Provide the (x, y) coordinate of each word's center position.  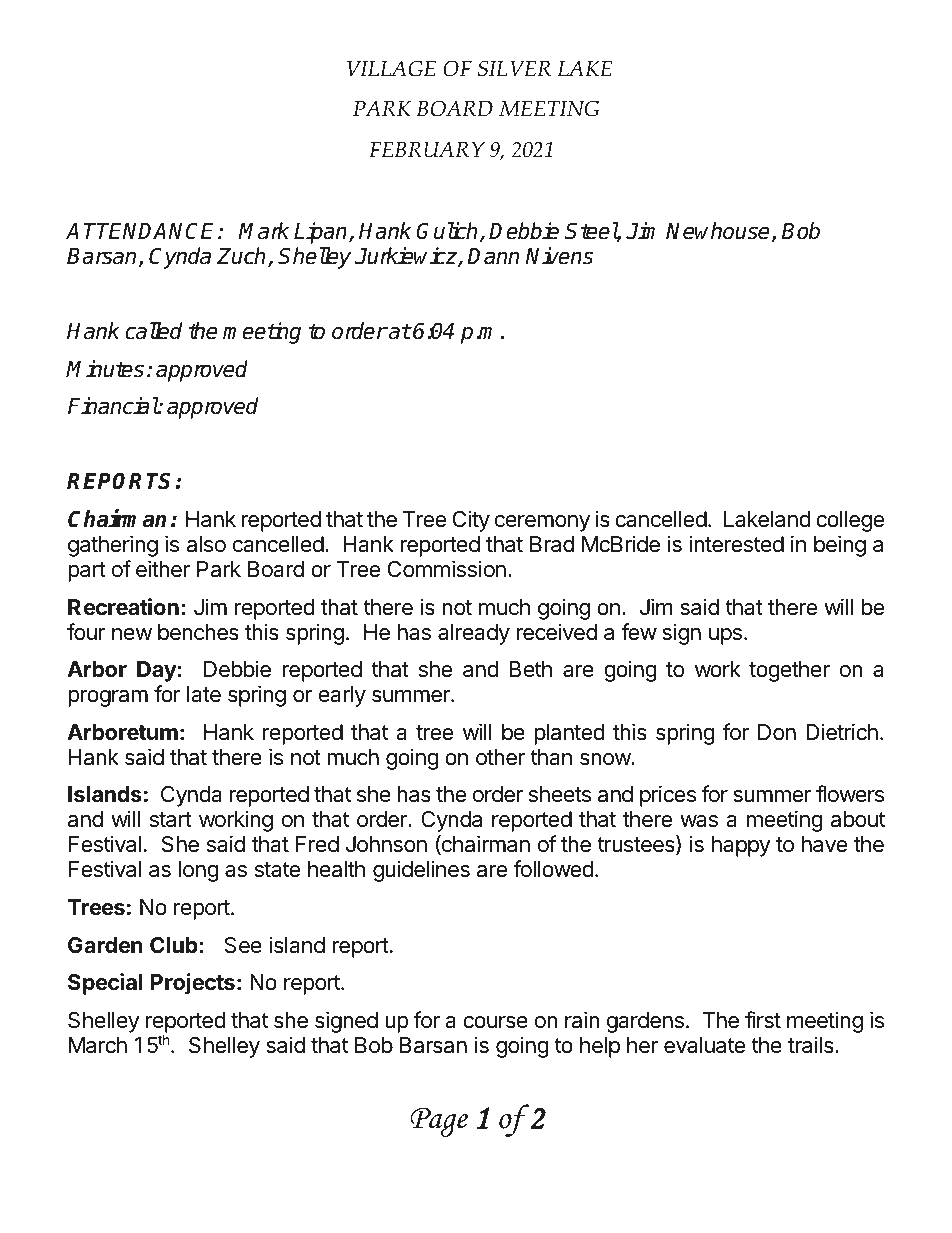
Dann (493, 256)
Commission (447, 569)
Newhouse (719, 232)
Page (439, 1122)
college (850, 521)
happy (741, 846)
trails (812, 1045)
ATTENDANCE (142, 231)
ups (725, 636)
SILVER (514, 68)
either (163, 569)
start (171, 820)
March (98, 1045)
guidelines (421, 871)
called (153, 331)
